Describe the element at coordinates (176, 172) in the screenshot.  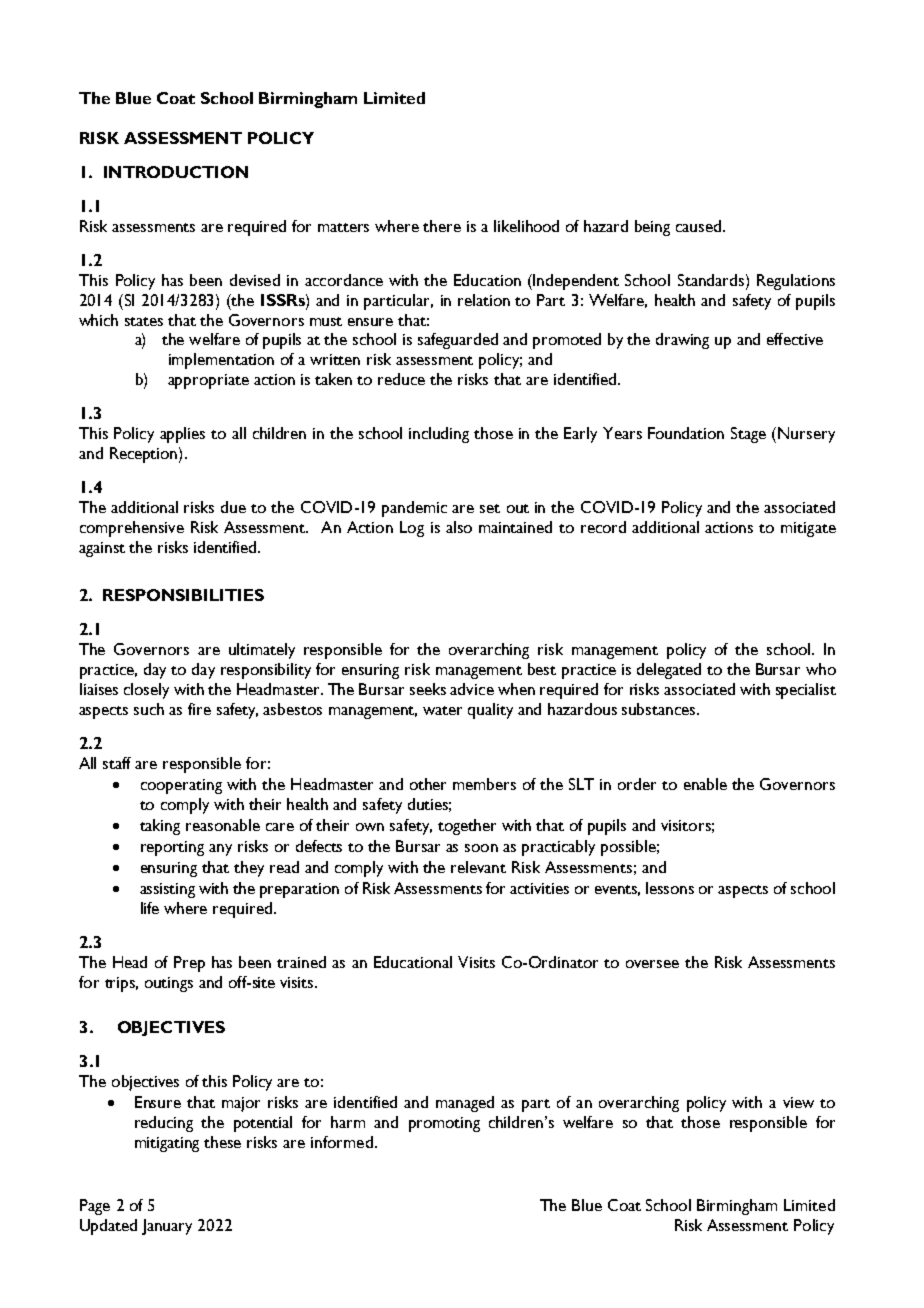
I see `INTRODUCTION` at that location.
